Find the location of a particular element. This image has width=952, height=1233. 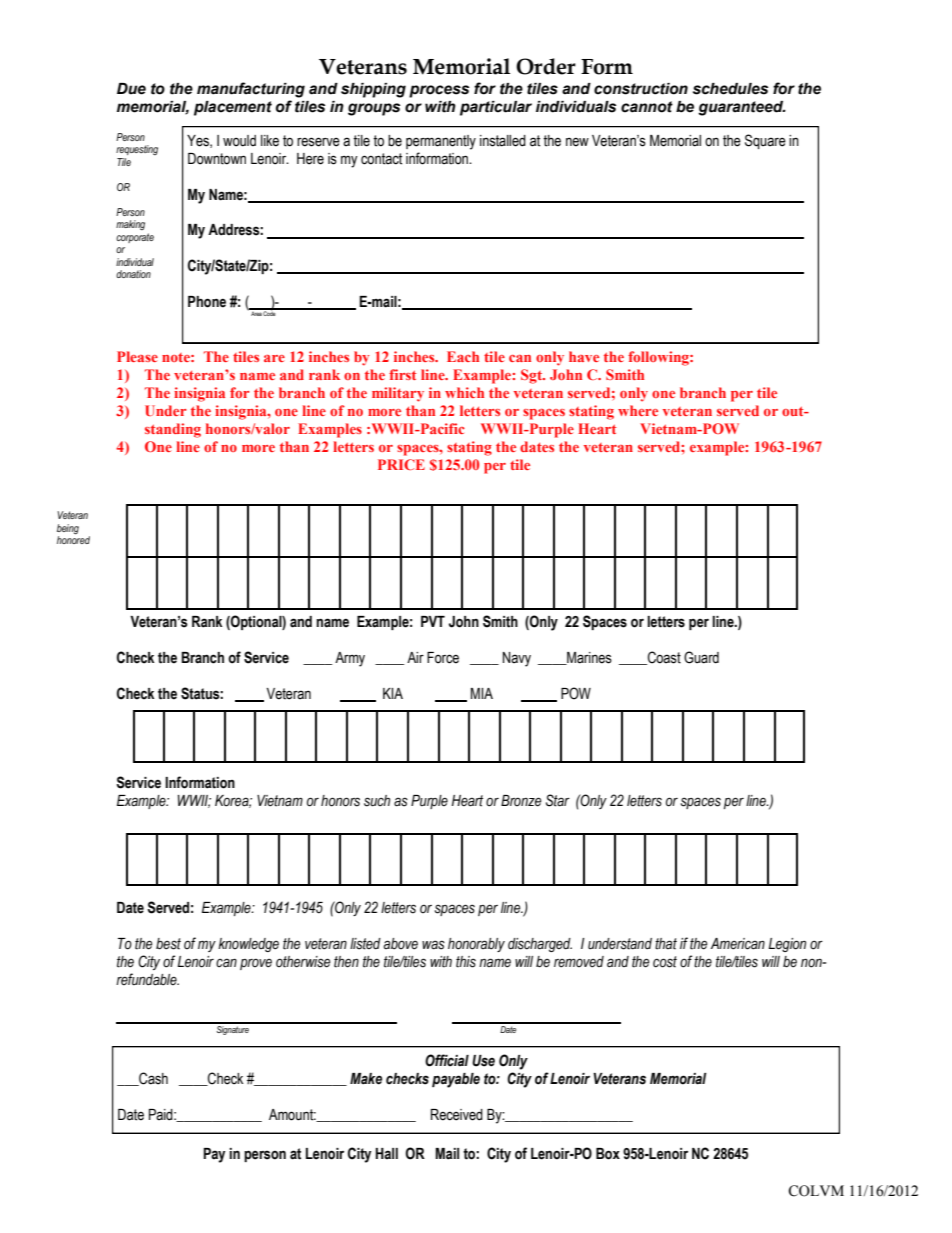

Guard is located at coordinates (701, 657).
